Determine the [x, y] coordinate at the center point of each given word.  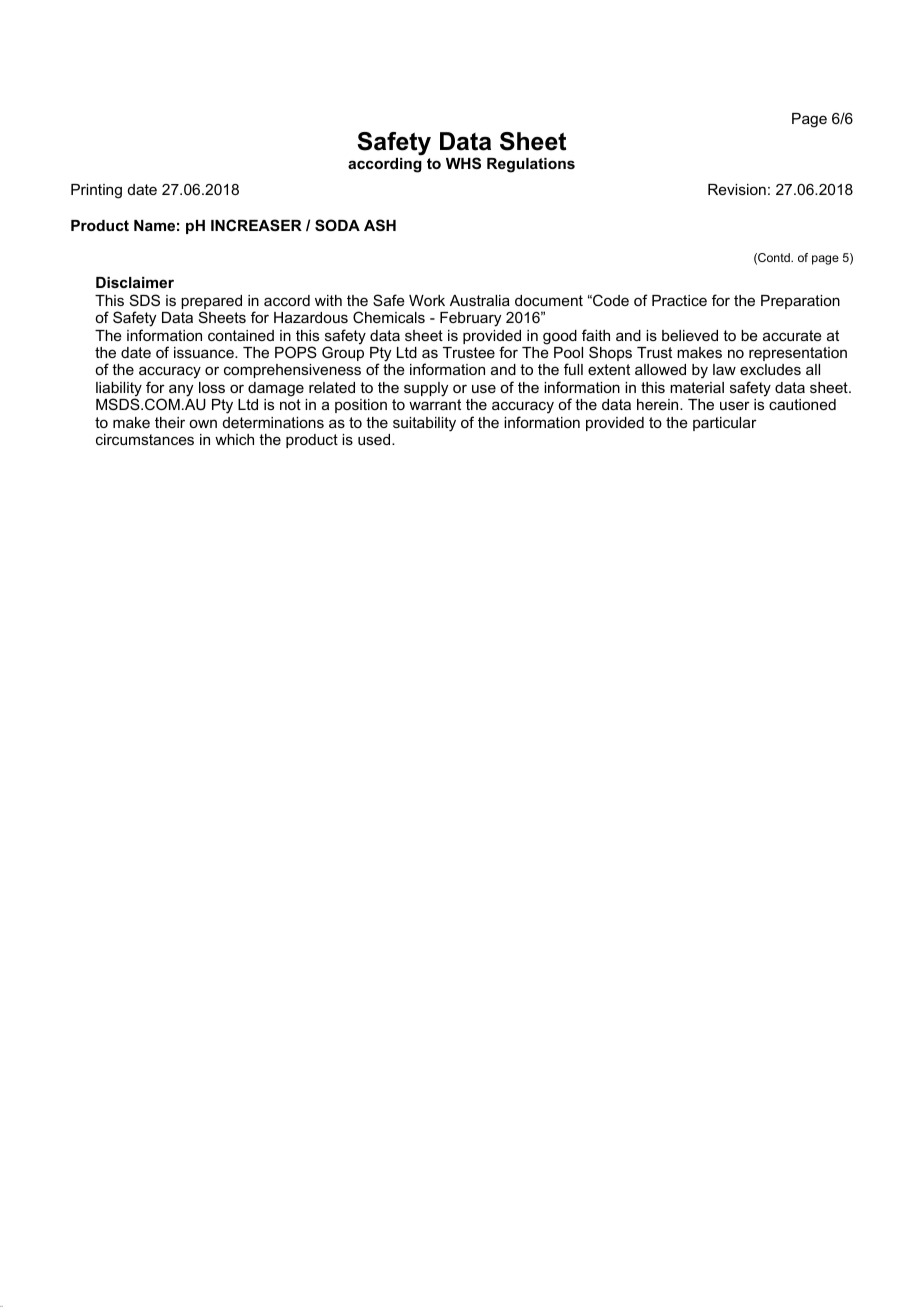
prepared [211, 303]
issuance [205, 352]
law [724, 369]
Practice [679, 300]
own [203, 423]
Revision [737, 189]
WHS [463, 163]
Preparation [800, 302]
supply [426, 389]
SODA [337, 225]
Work [427, 300]
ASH [380, 225]
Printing [96, 191]
